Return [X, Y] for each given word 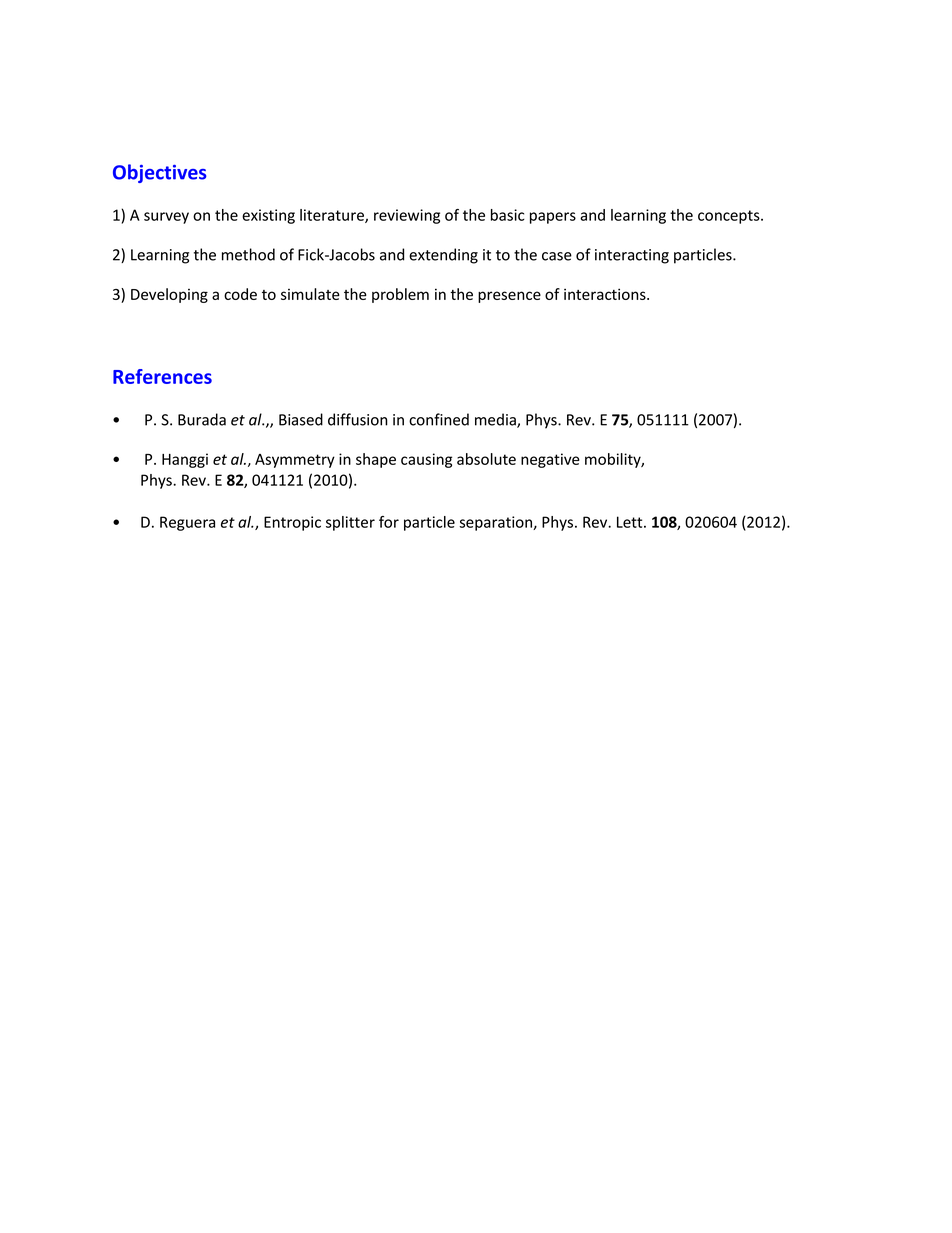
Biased [301, 419]
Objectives [160, 173]
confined [439, 419]
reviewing [407, 216]
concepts [730, 217]
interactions [606, 294]
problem [400, 295]
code [240, 294]
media [496, 420]
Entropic [292, 523]
